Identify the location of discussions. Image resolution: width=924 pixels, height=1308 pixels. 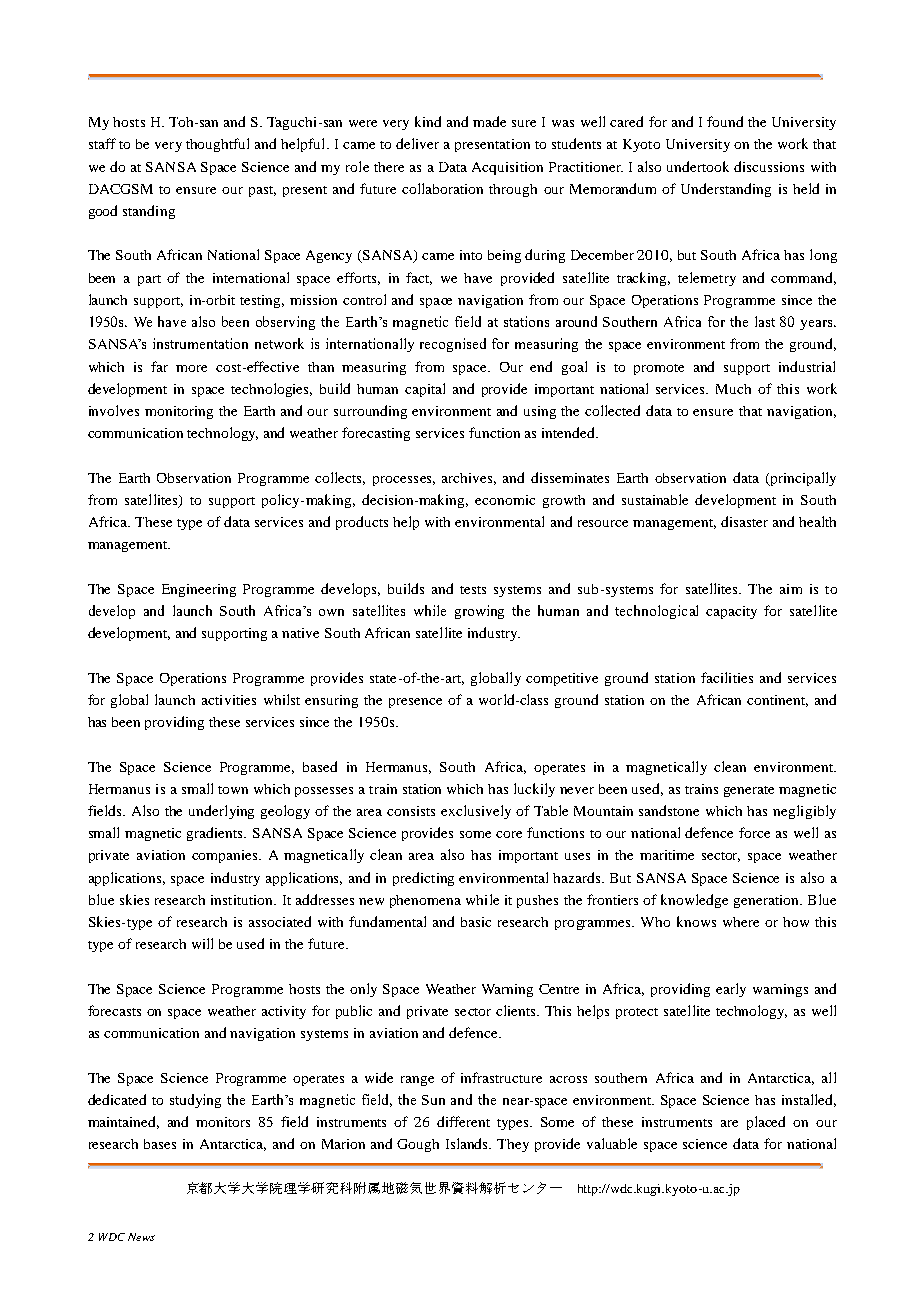
(769, 166).
